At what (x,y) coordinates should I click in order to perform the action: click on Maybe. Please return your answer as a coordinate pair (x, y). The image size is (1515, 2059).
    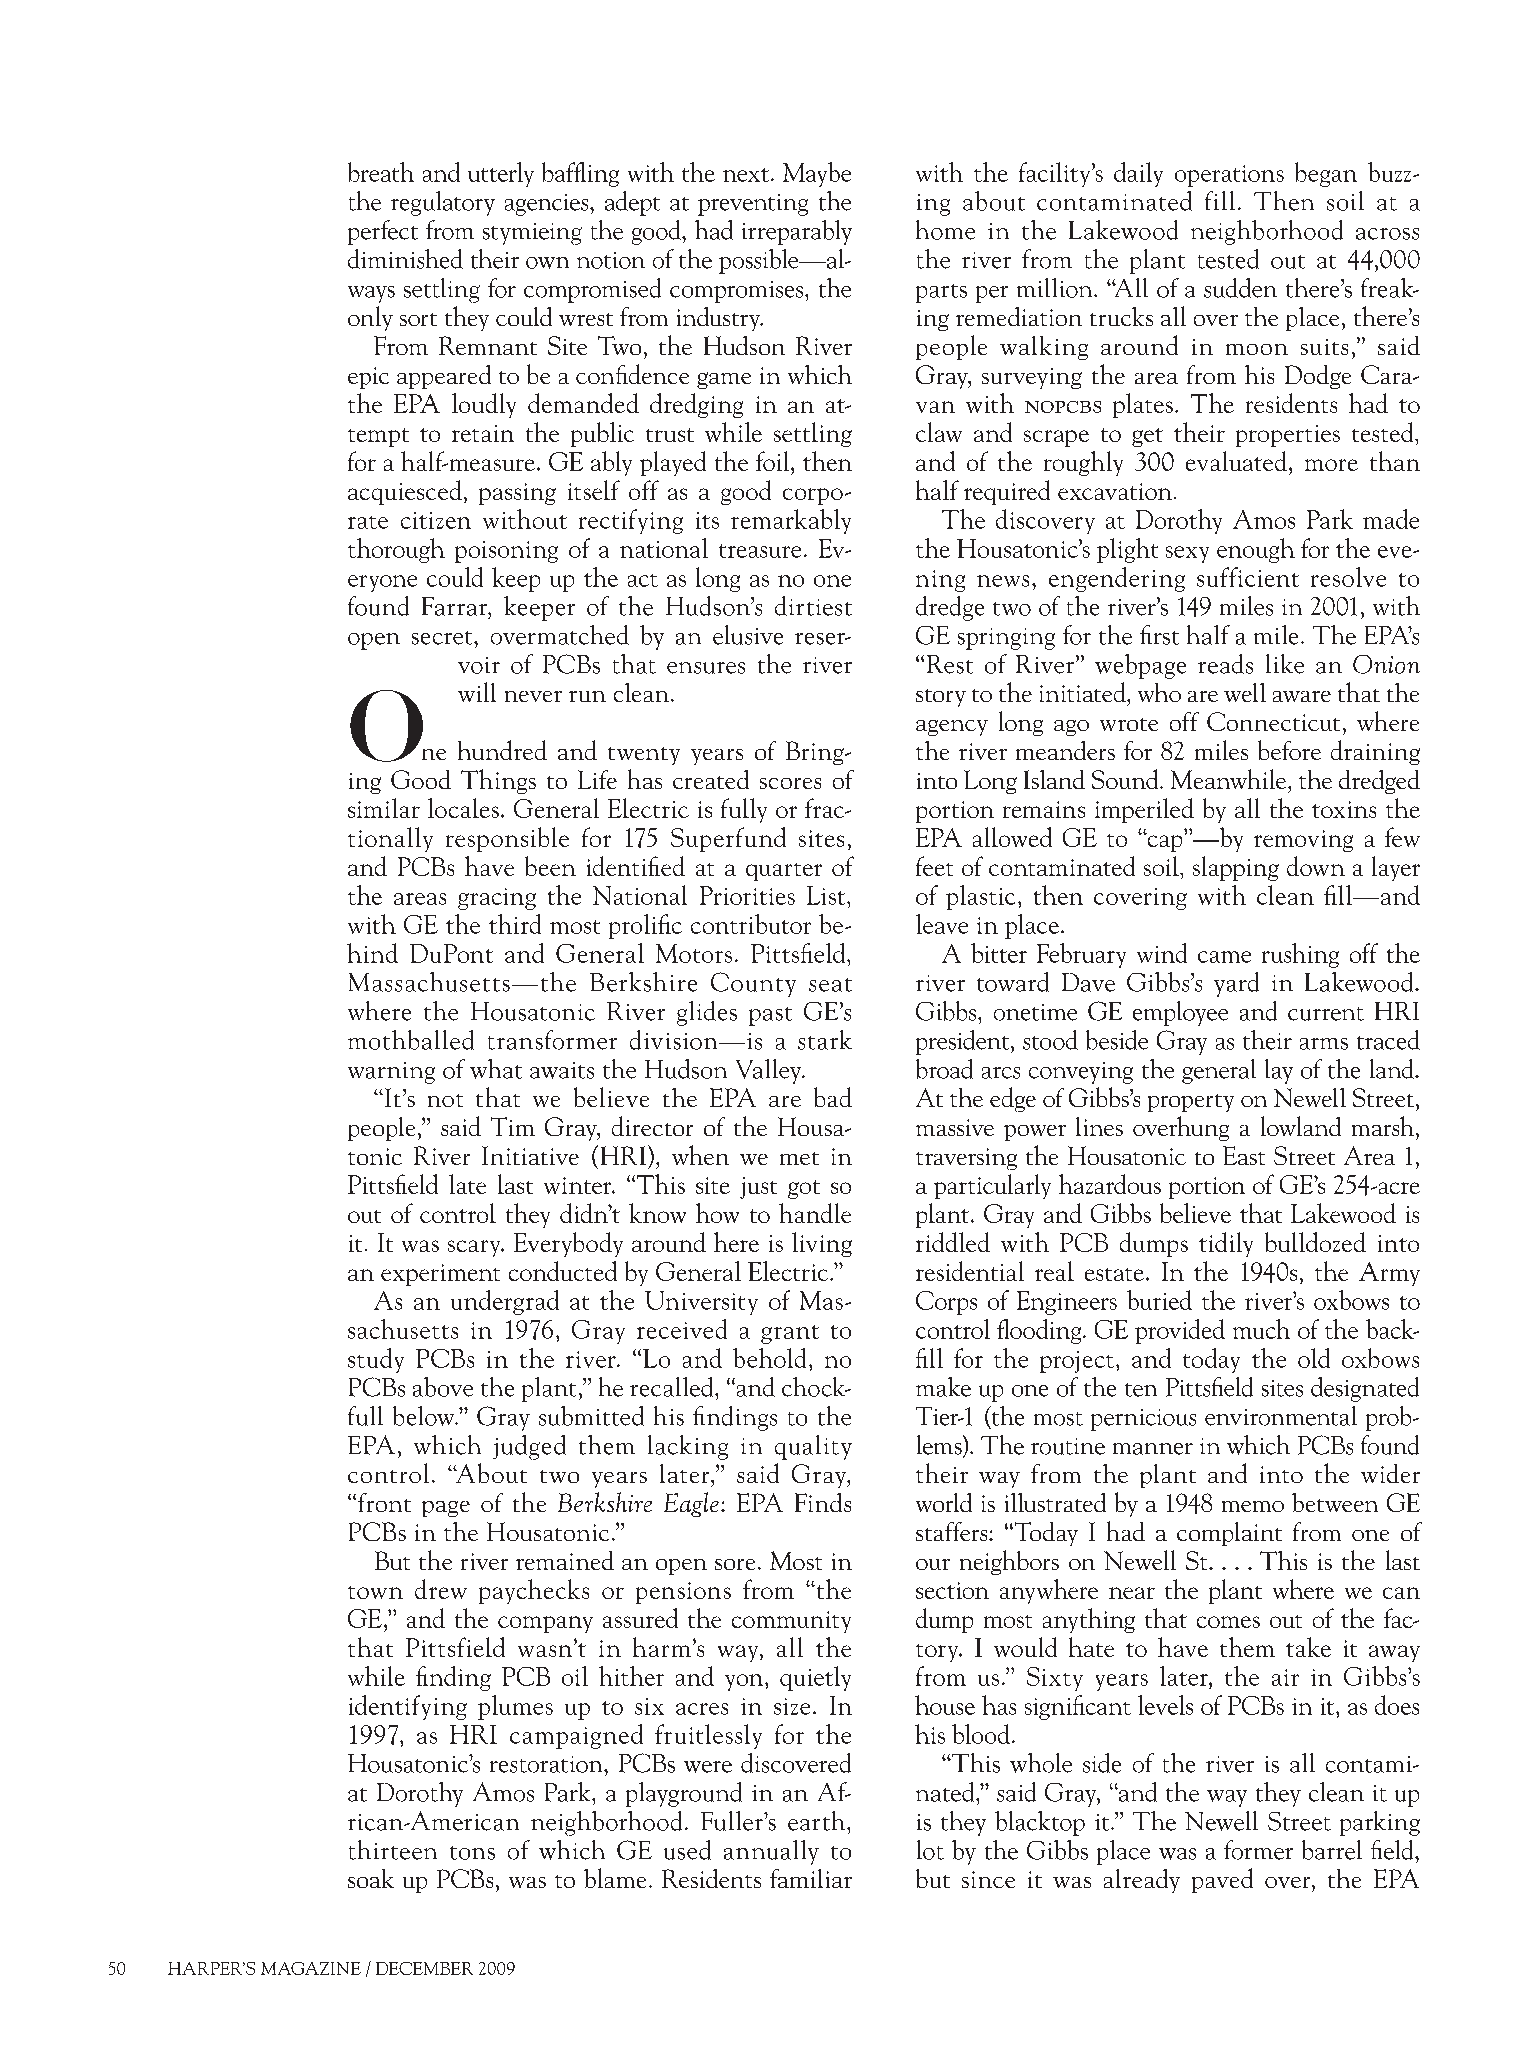
    Looking at the image, I should click on (817, 174).
